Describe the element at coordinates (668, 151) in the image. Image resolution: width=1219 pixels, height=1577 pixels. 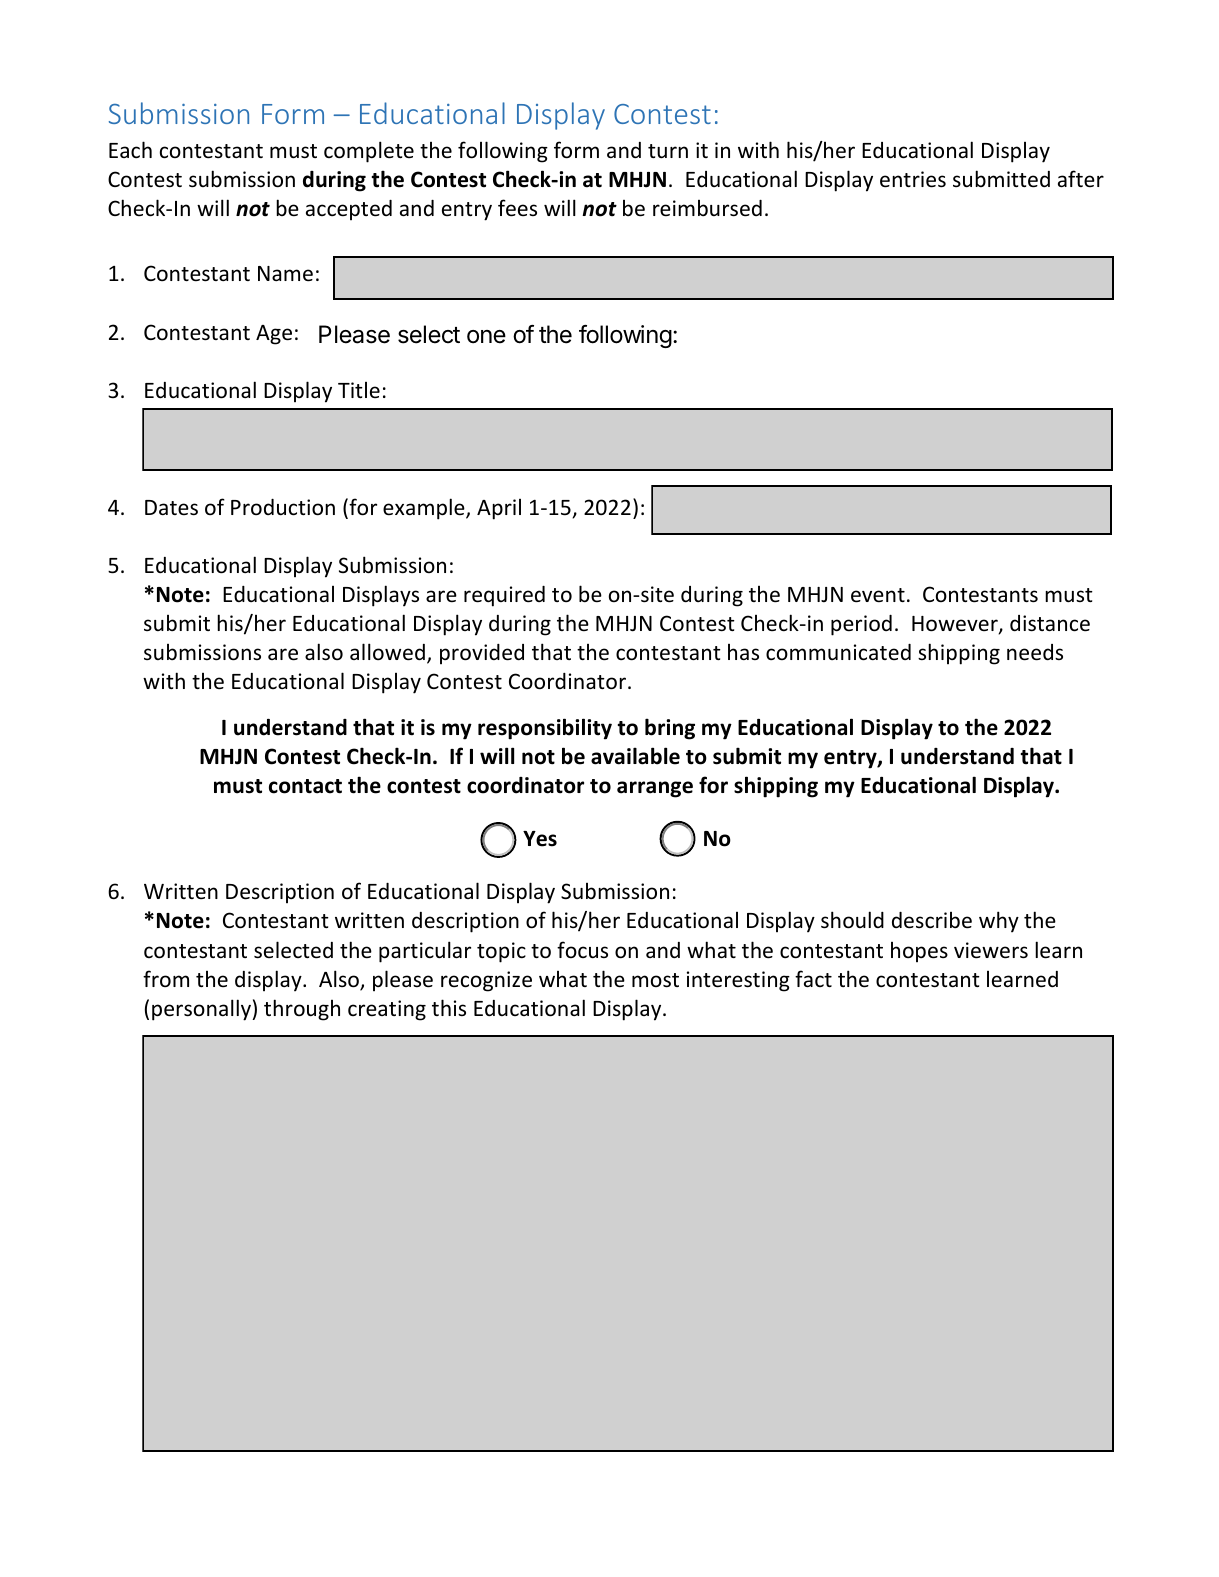
I see `turn` at that location.
